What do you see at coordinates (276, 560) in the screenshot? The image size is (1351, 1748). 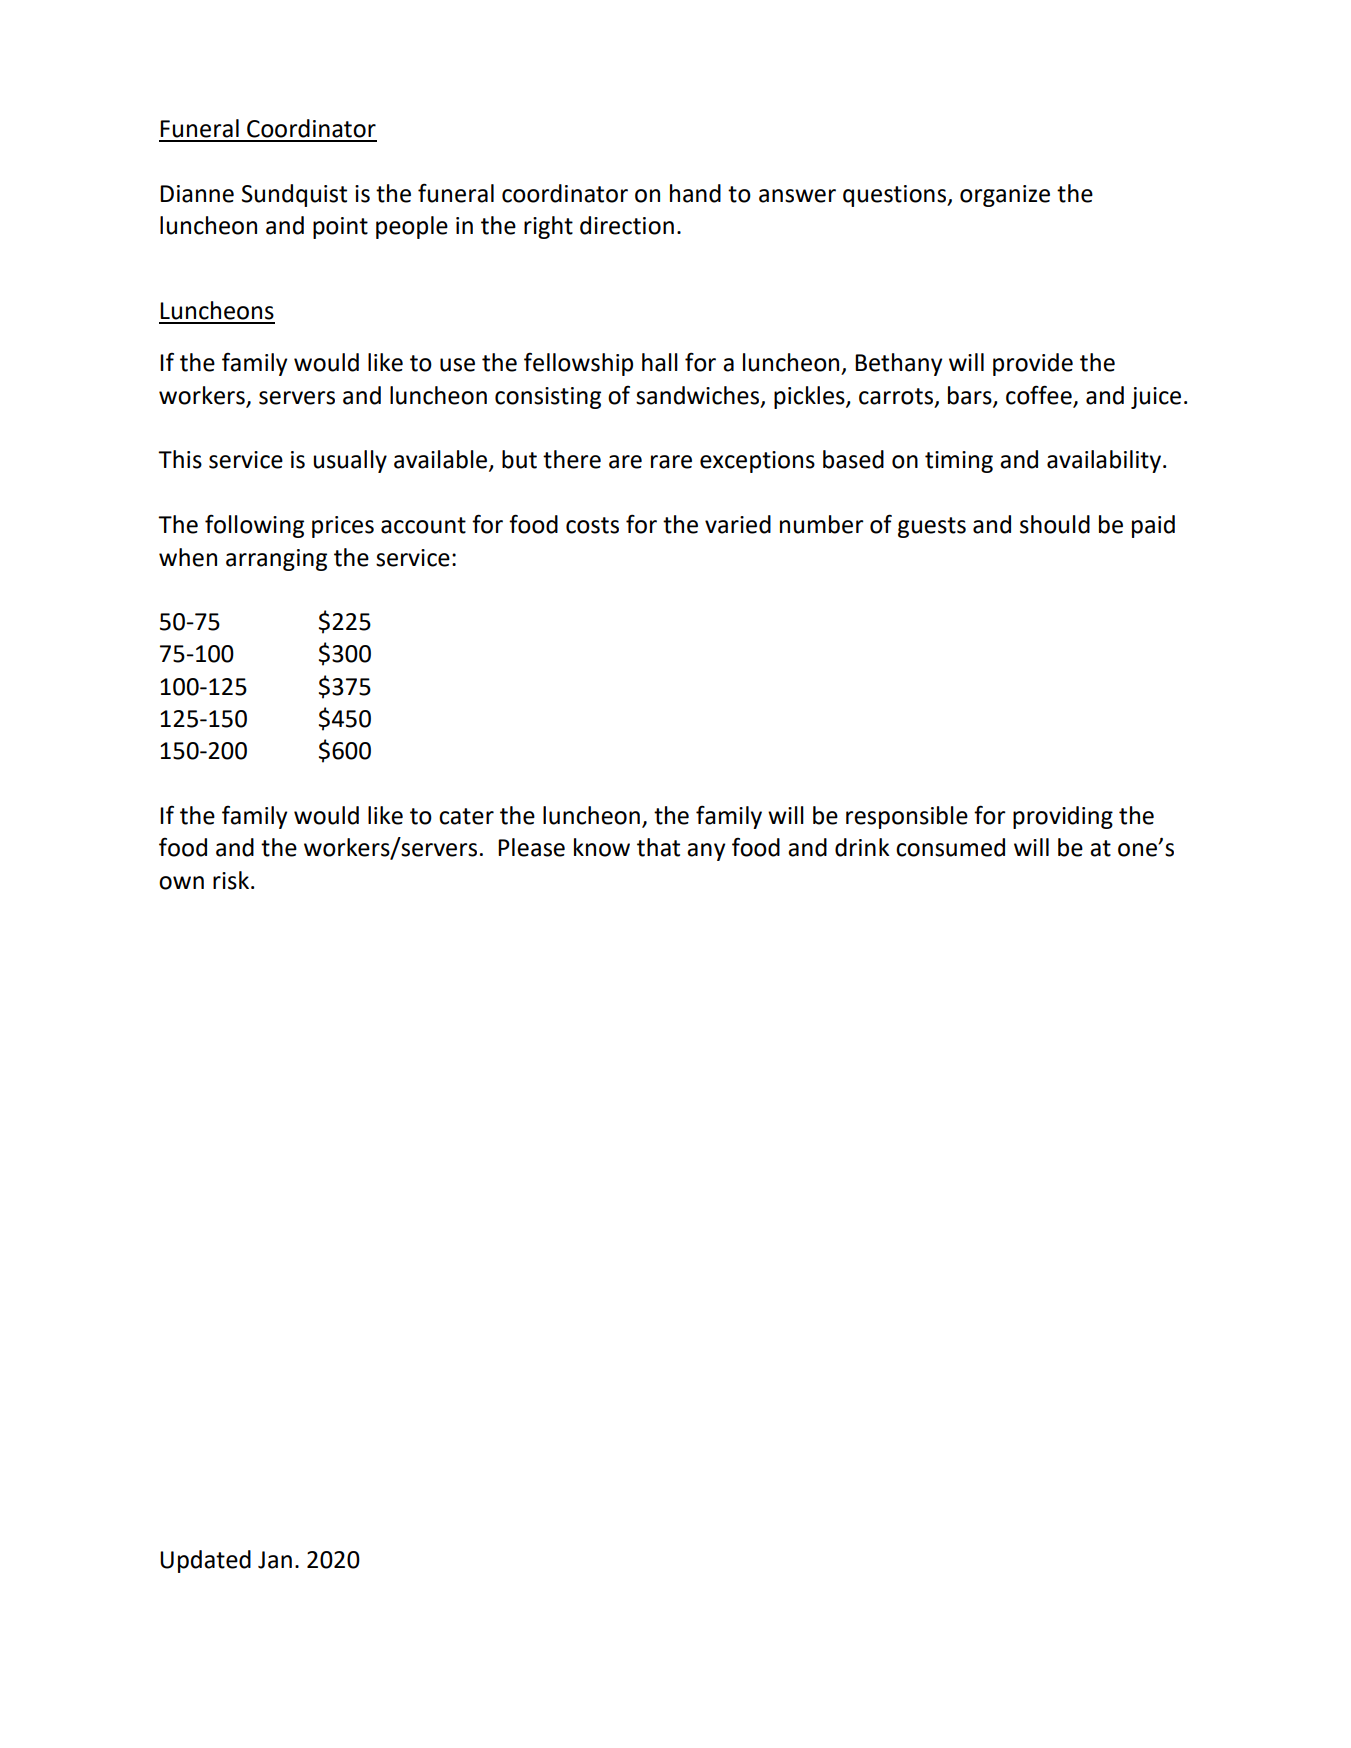 I see `arranging` at bounding box center [276, 560].
